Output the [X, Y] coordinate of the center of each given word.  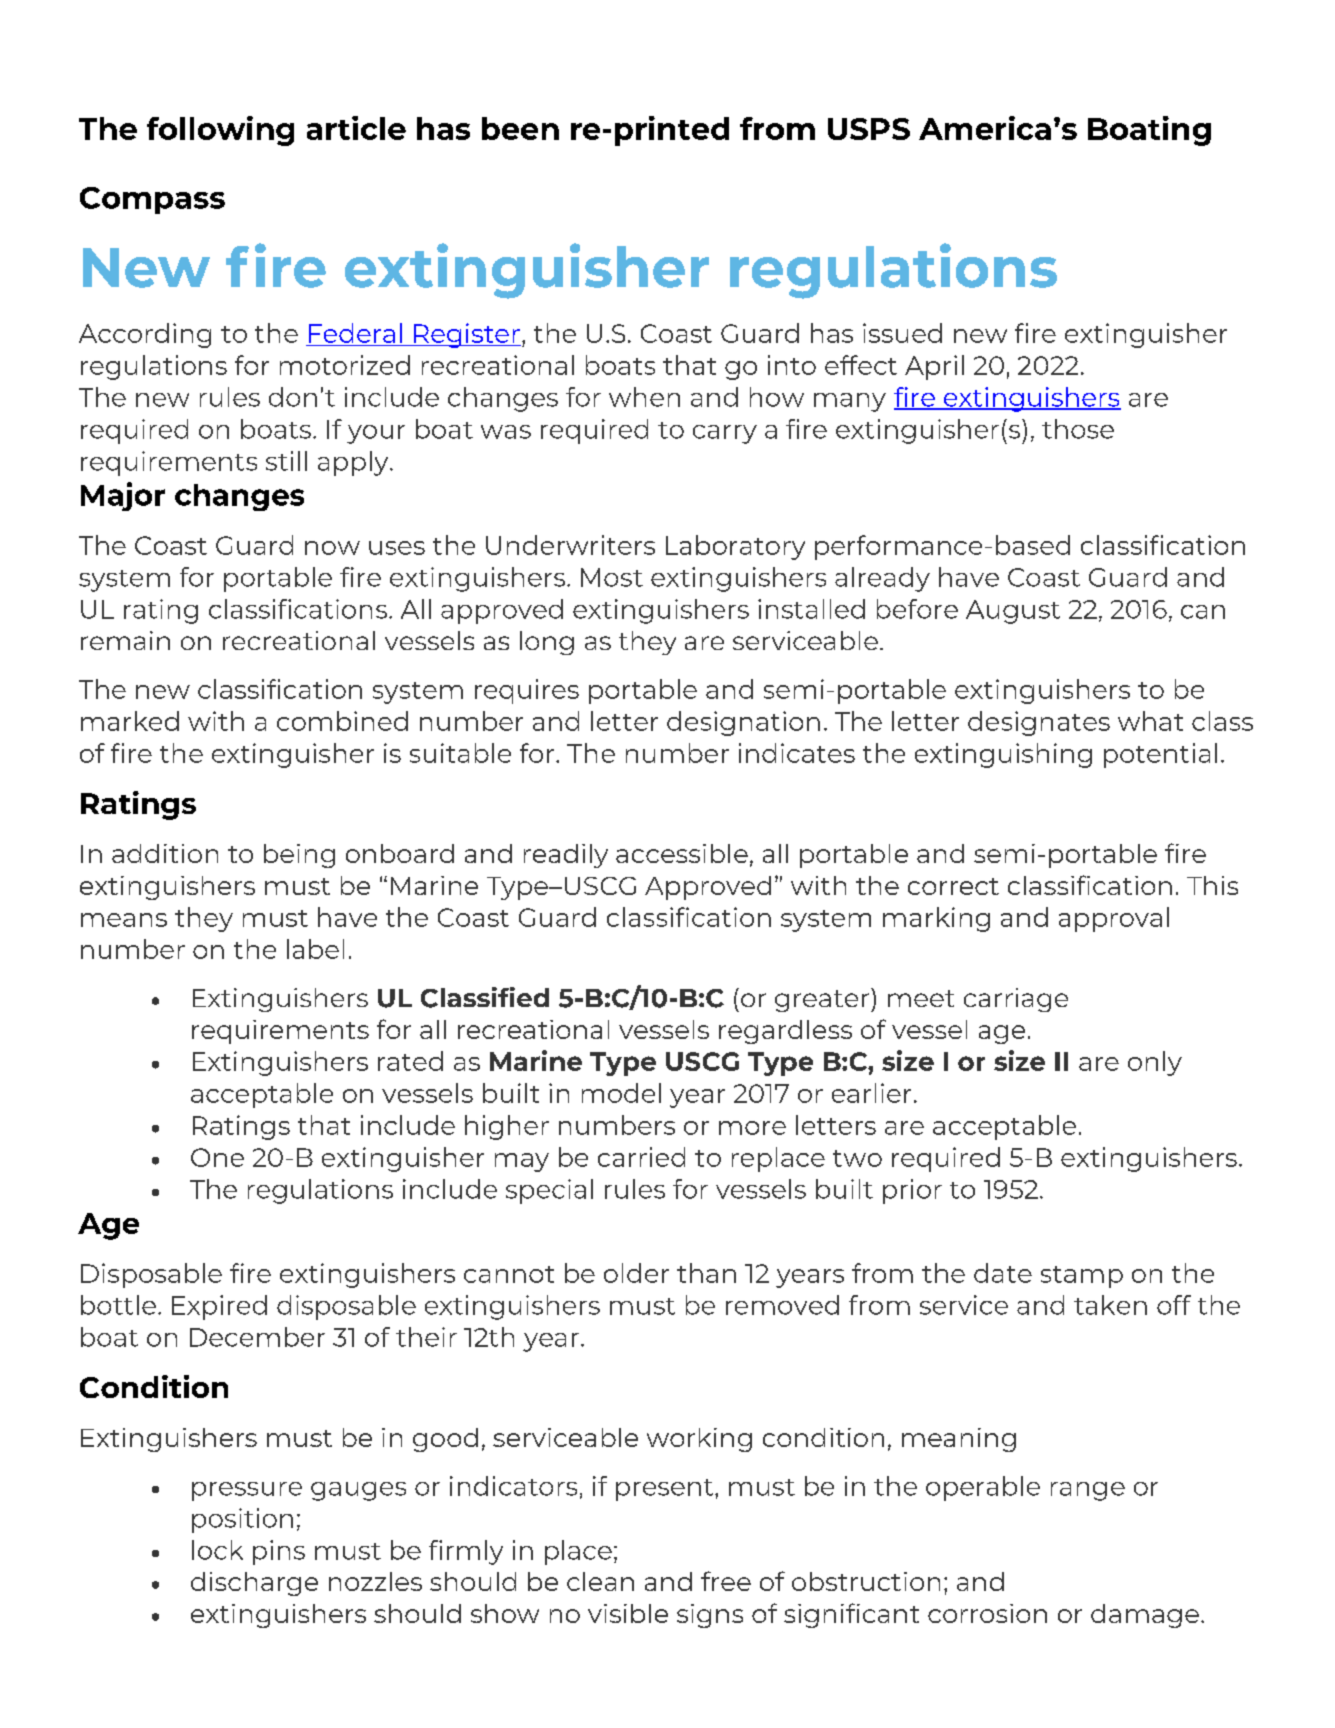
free [726, 1581]
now [332, 548]
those [1078, 429]
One [217, 1157]
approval [1114, 919]
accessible [682, 853]
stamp [1082, 1277]
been [520, 128]
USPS [869, 129]
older [636, 1273]
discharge [254, 1584]
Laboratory [735, 547]
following [220, 131]
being [299, 856]
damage [1145, 1616]
